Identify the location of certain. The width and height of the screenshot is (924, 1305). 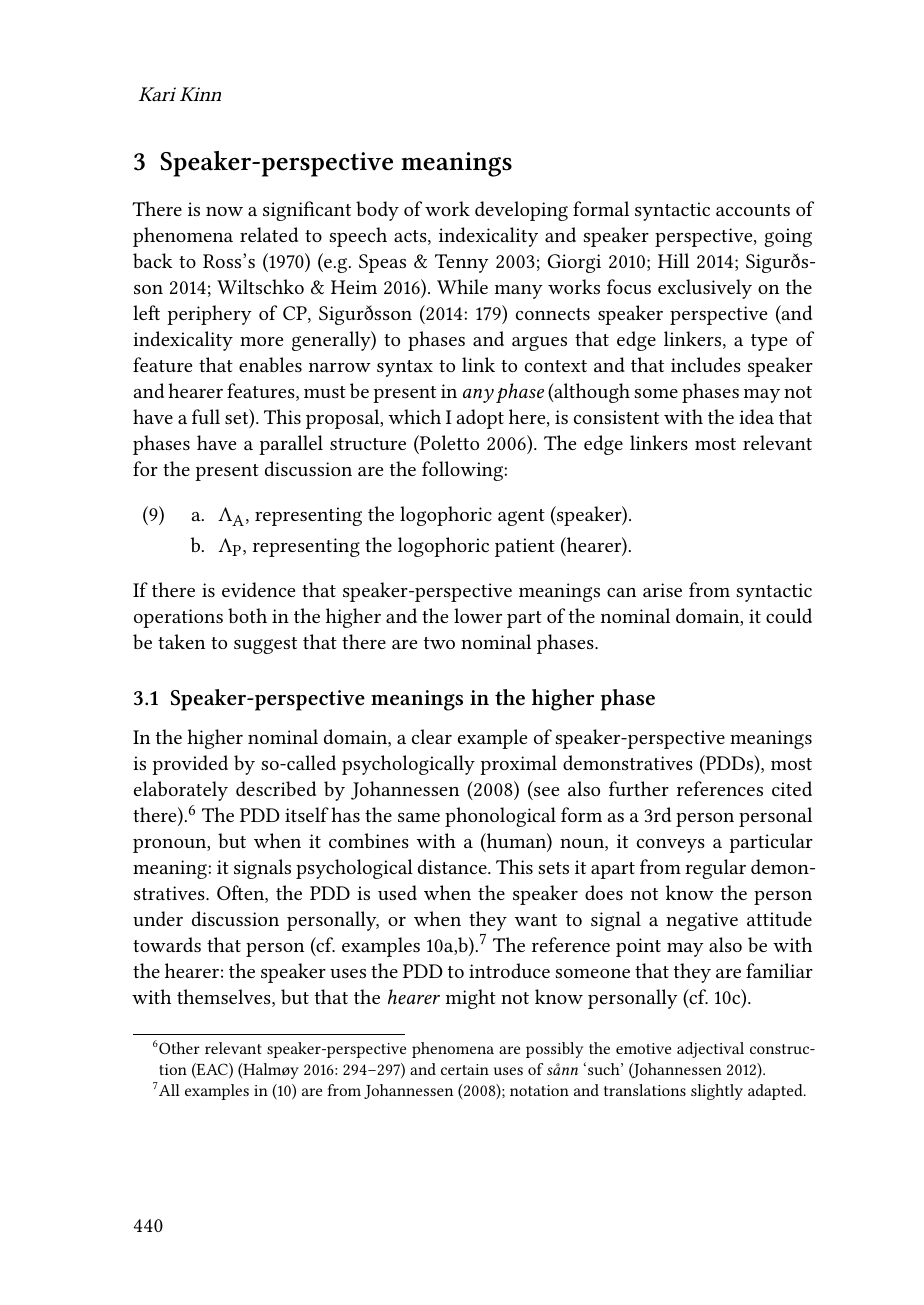
(465, 1069).
